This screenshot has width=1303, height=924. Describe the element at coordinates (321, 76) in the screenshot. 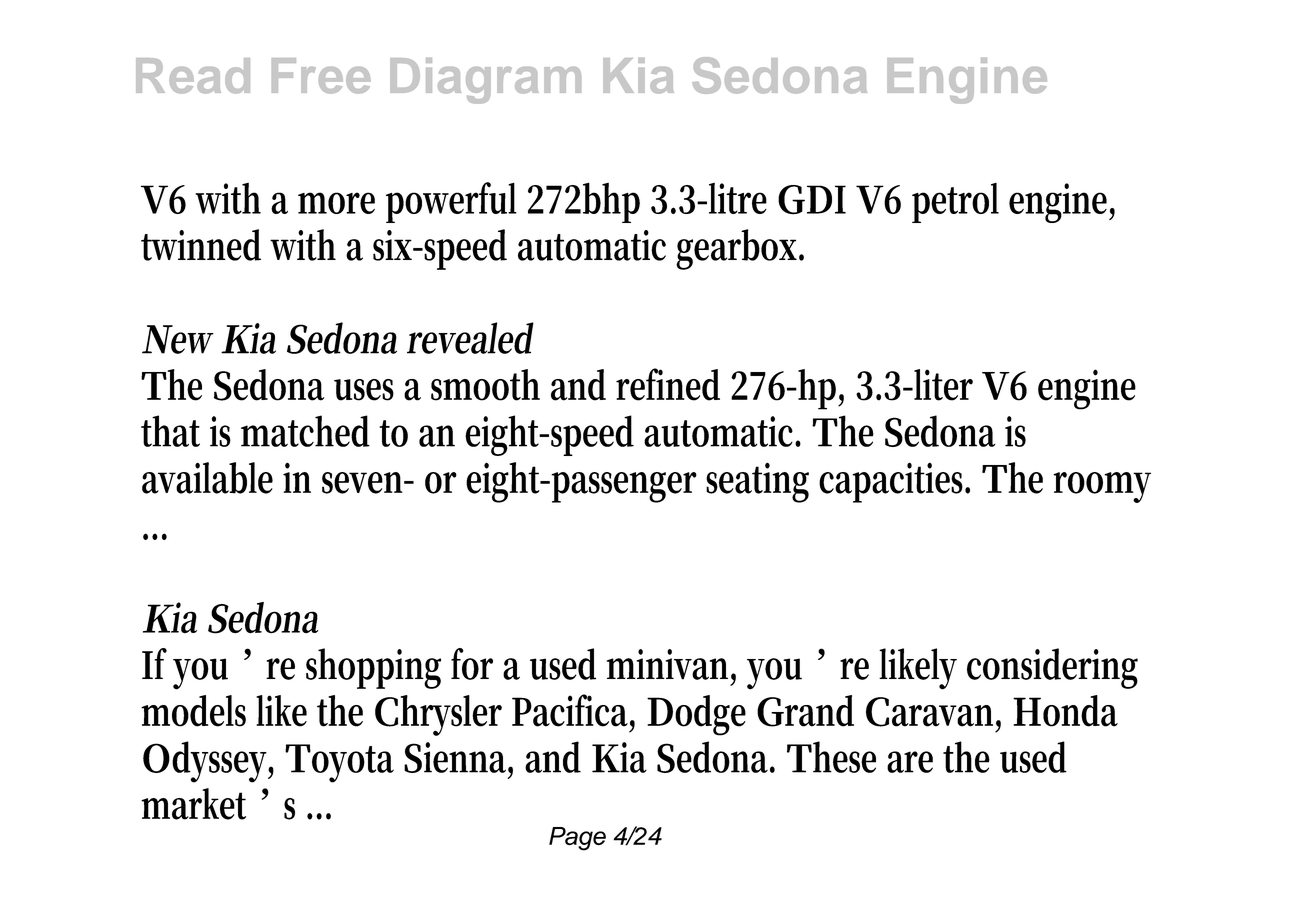

I see `Free` at that location.
